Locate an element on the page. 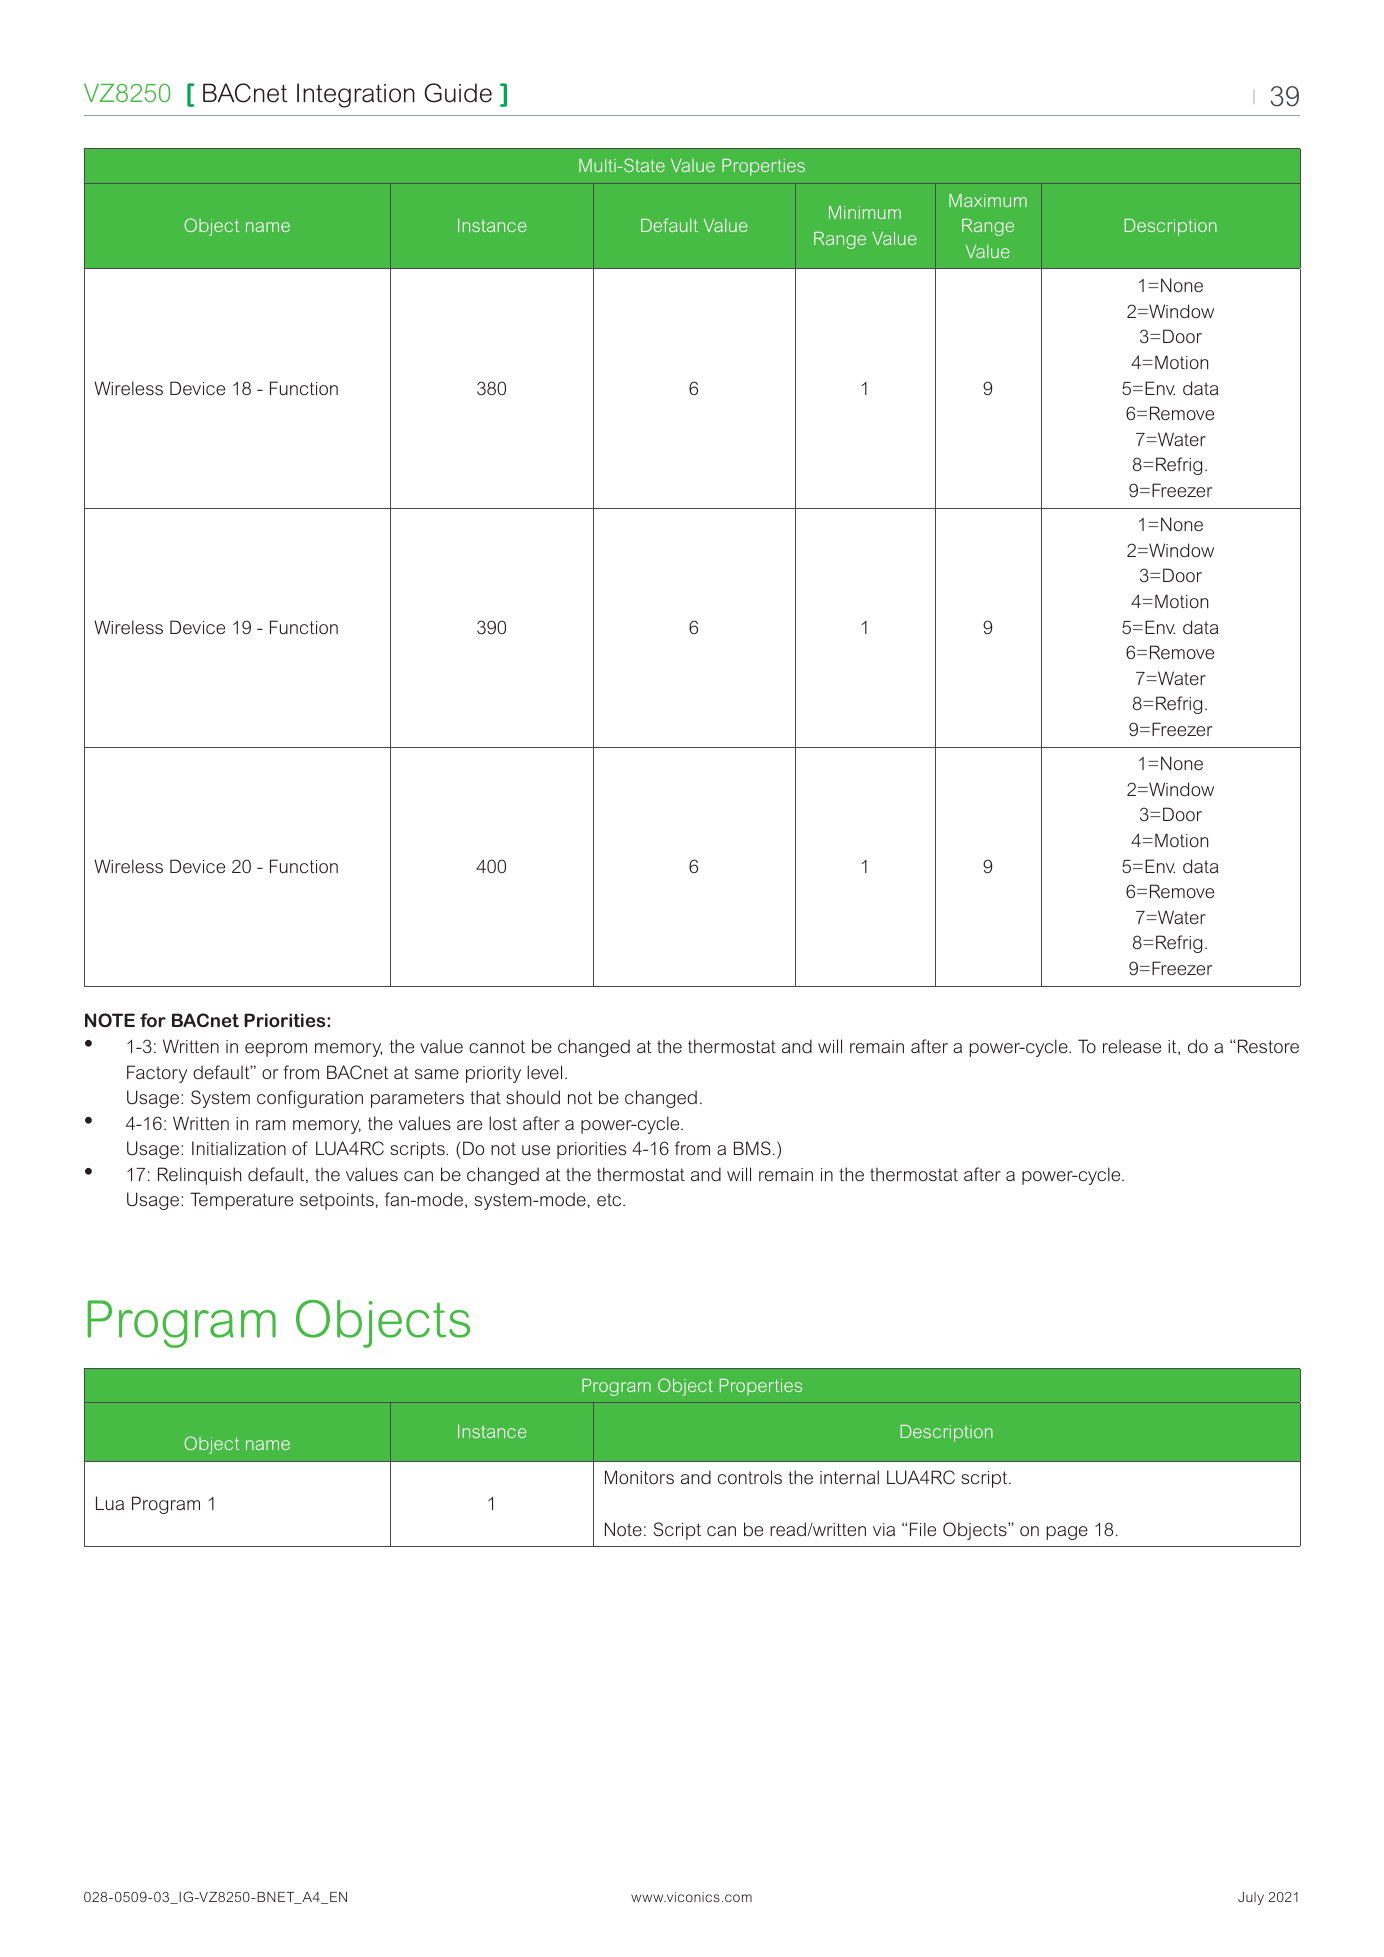 The width and height of the page is (1384, 1957). controls is located at coordinates (750, 1477).
